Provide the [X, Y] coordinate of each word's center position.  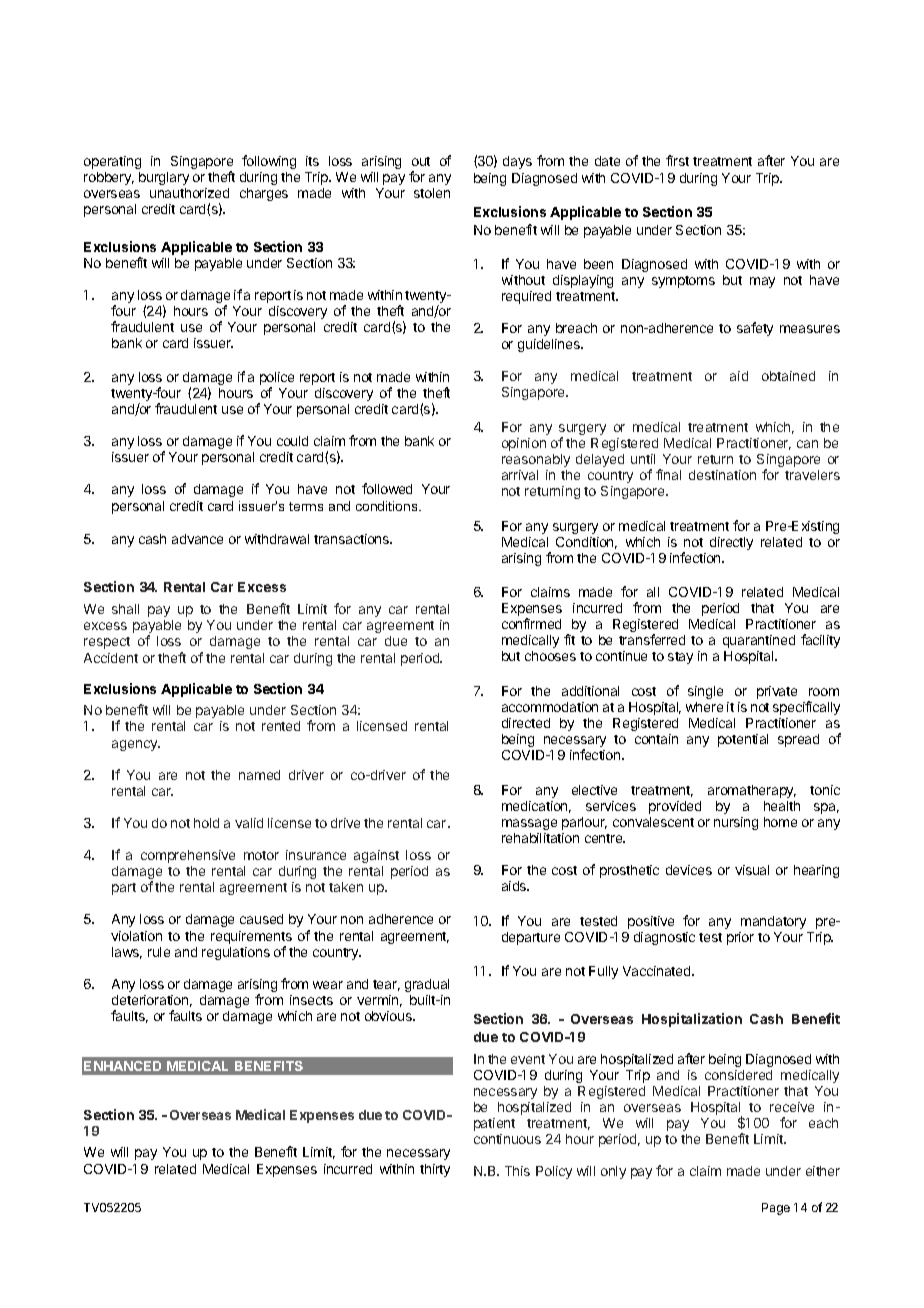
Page [776, 1209]
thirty [435, 1170]
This [517, 1171]
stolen [432, 193]
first [677, 160]
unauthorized [189, 193]
